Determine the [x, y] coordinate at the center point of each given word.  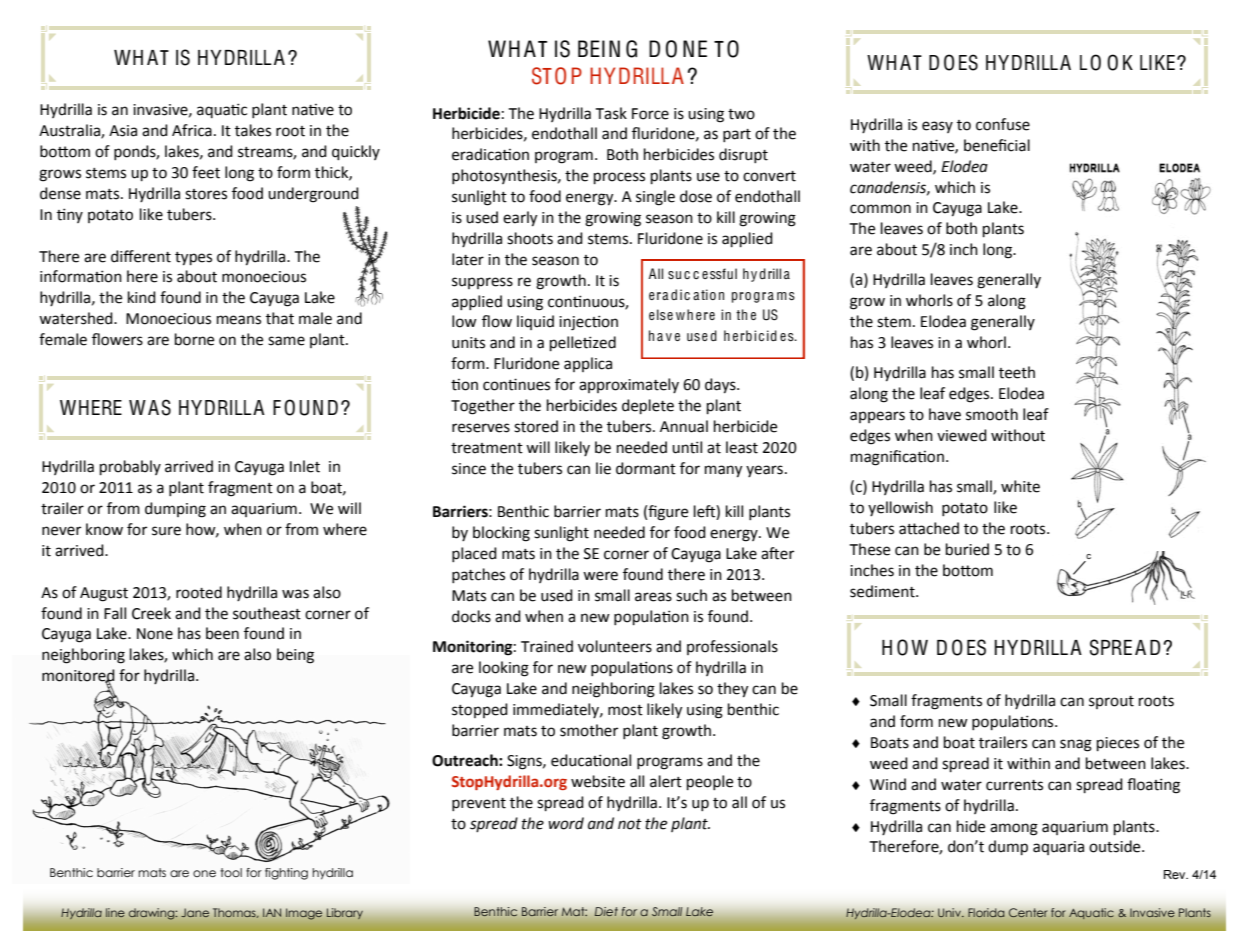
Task [611, 113]
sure [166, 531]
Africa [192, 130]
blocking [501, 534]
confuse [1003, 124]
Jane [195, 913]
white [1020, 486]
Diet [606, 912]
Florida [986, 913]
